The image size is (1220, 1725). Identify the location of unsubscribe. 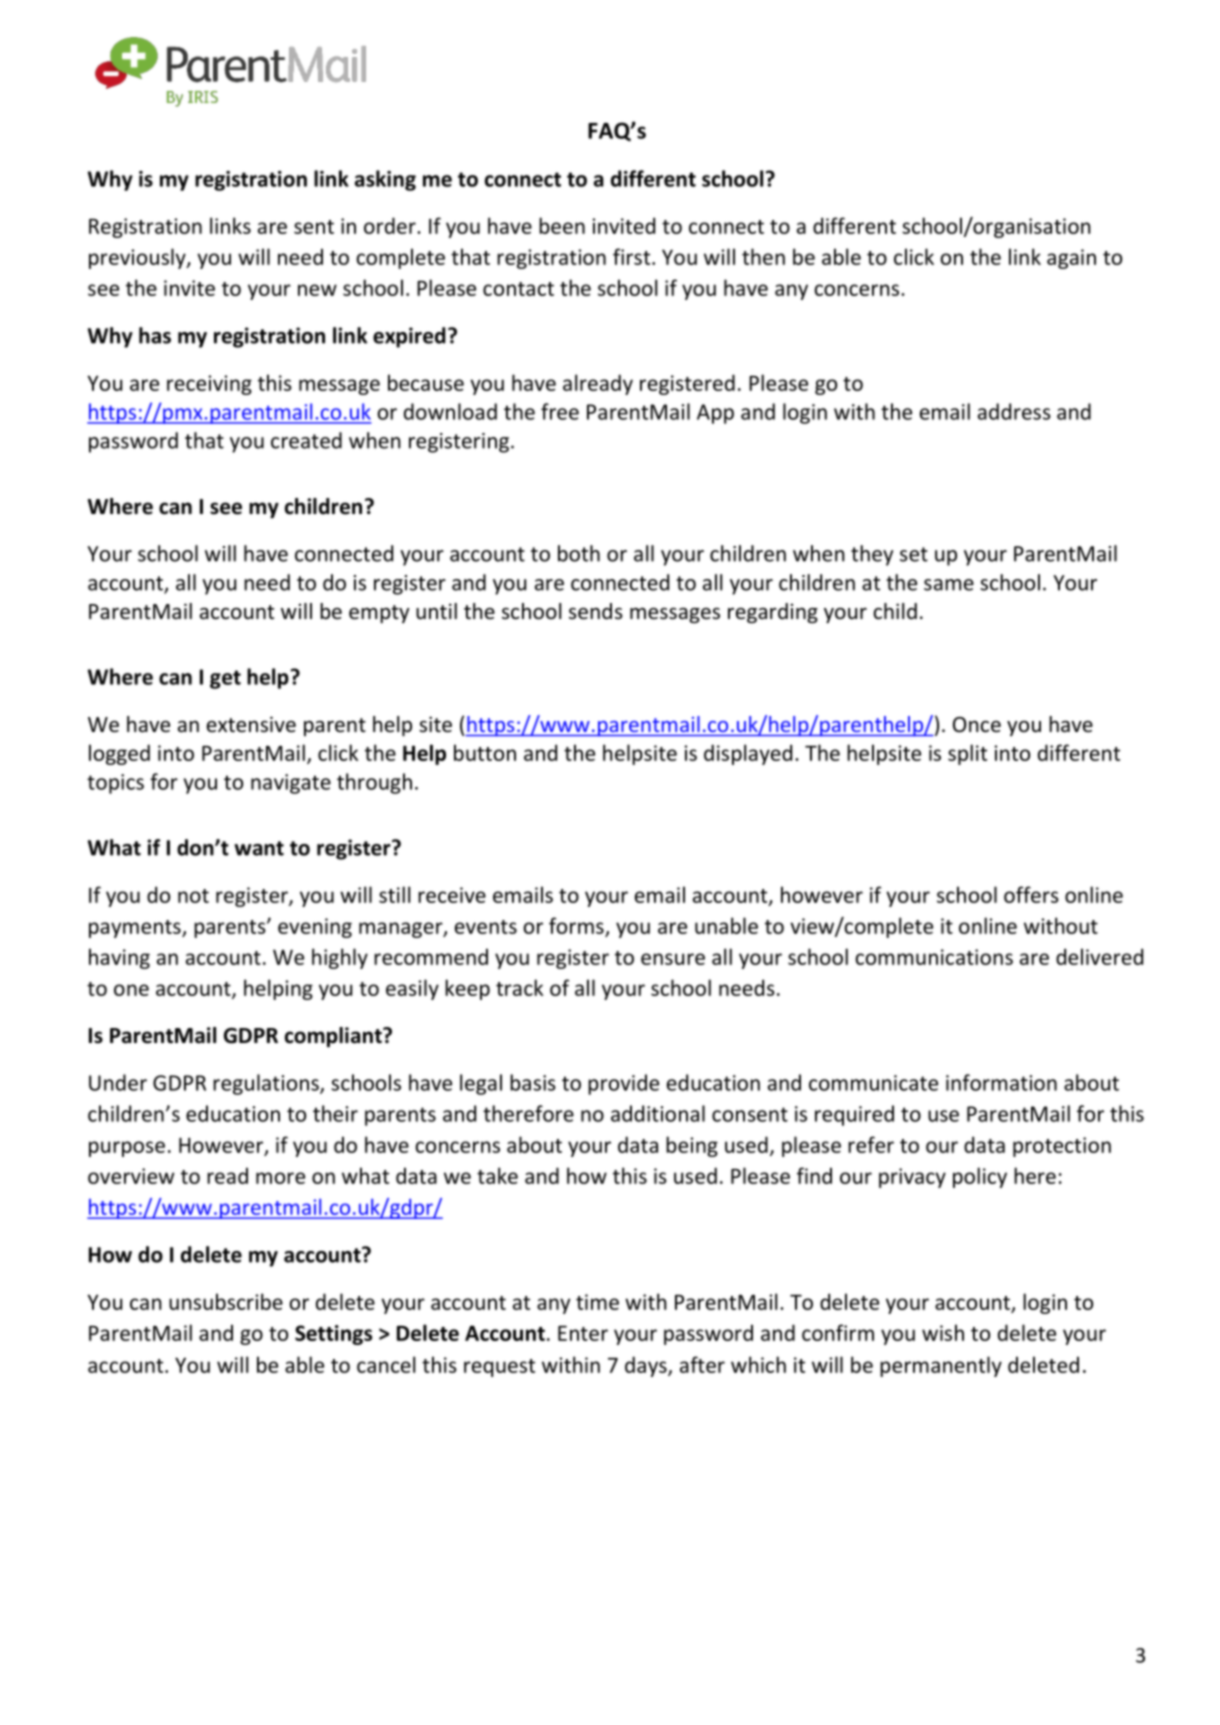
(226, 1301).
